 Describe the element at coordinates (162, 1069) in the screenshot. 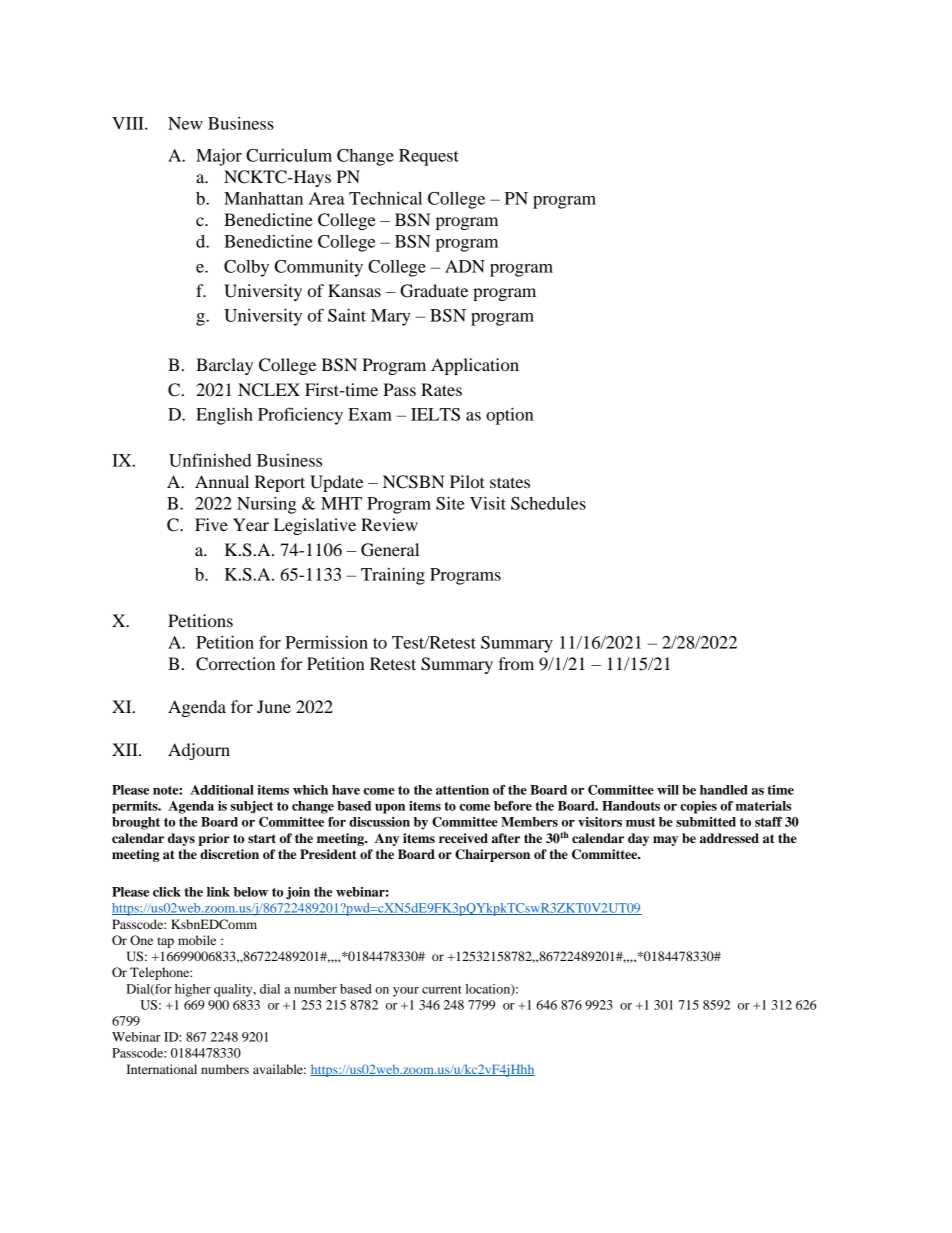

I see `International` at that location.
